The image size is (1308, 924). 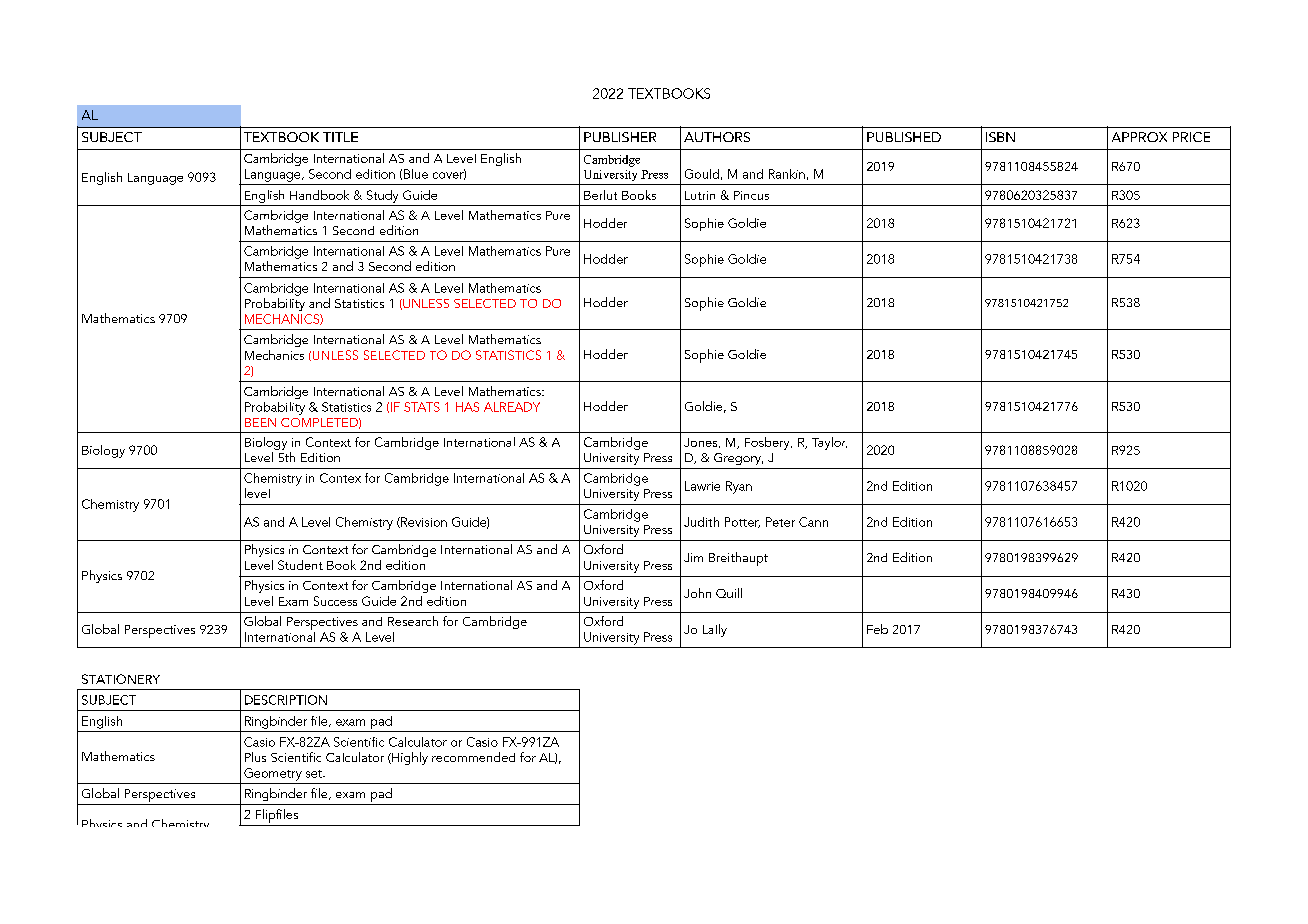 What do you see at coordinates (473, 757) in the image?
I see `recommended` at bounding box center [473, 757].
